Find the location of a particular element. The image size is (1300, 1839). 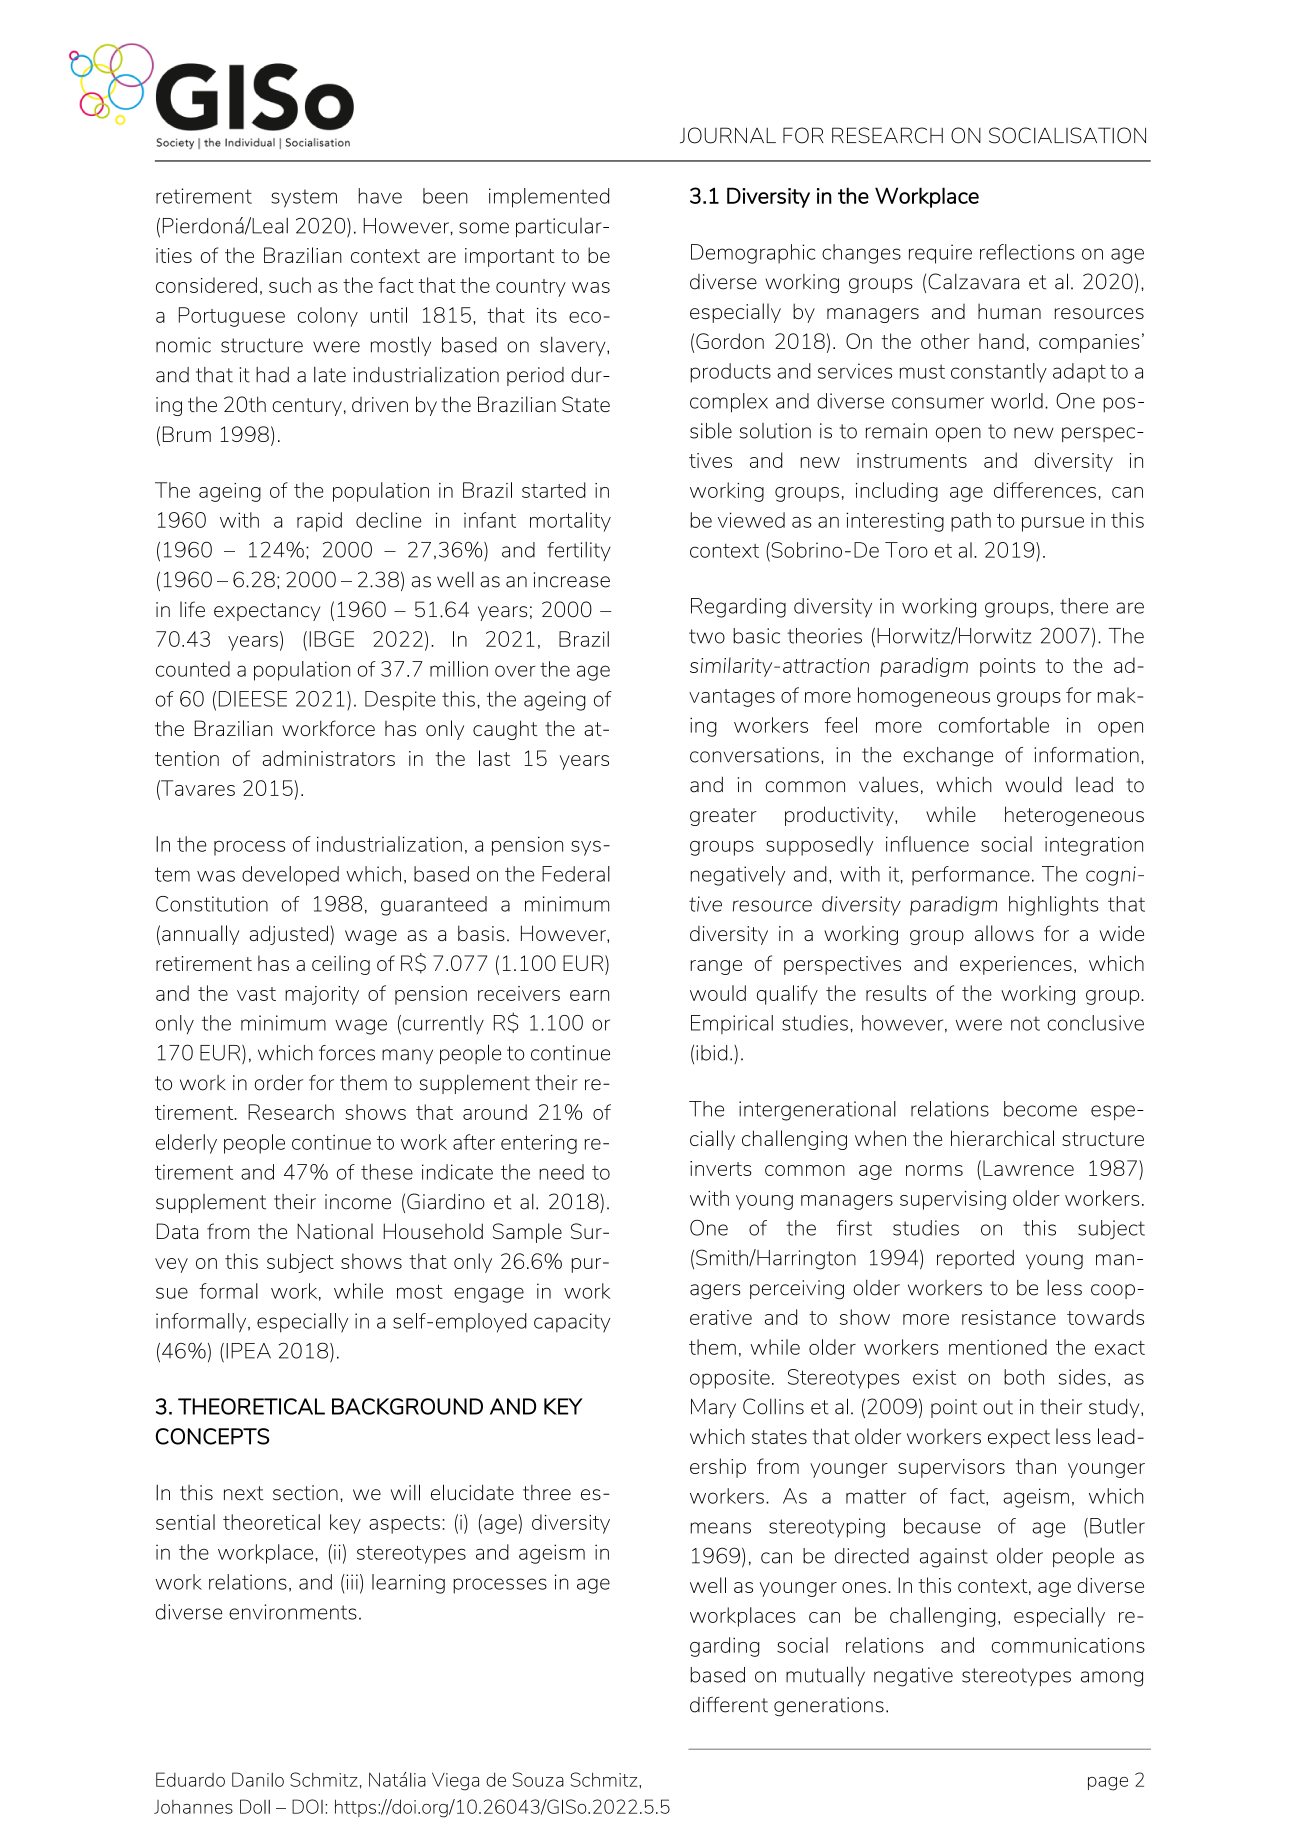

Doll is located at coordinates (255, 1806).
